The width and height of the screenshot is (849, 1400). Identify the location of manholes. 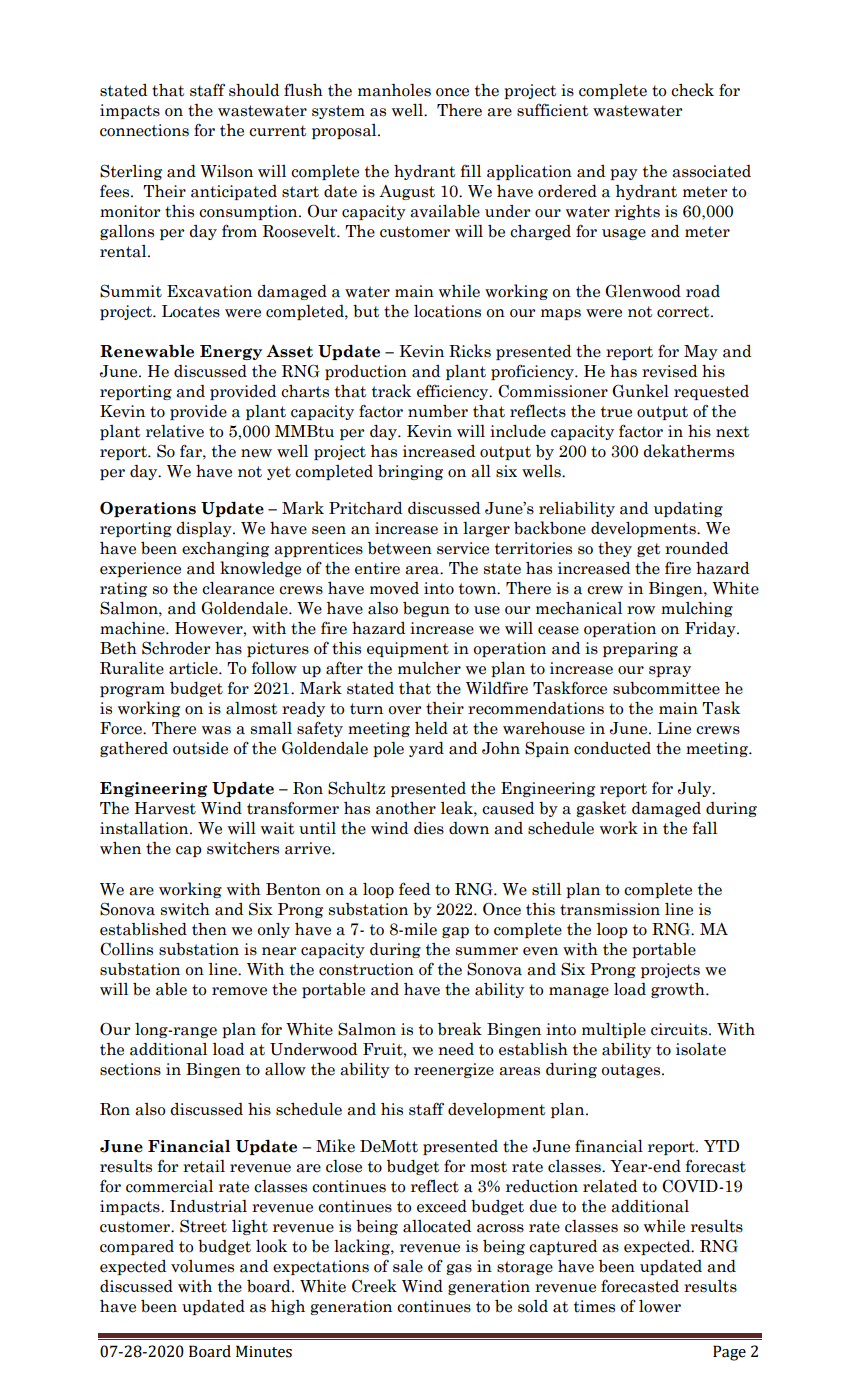
(394, 90).
